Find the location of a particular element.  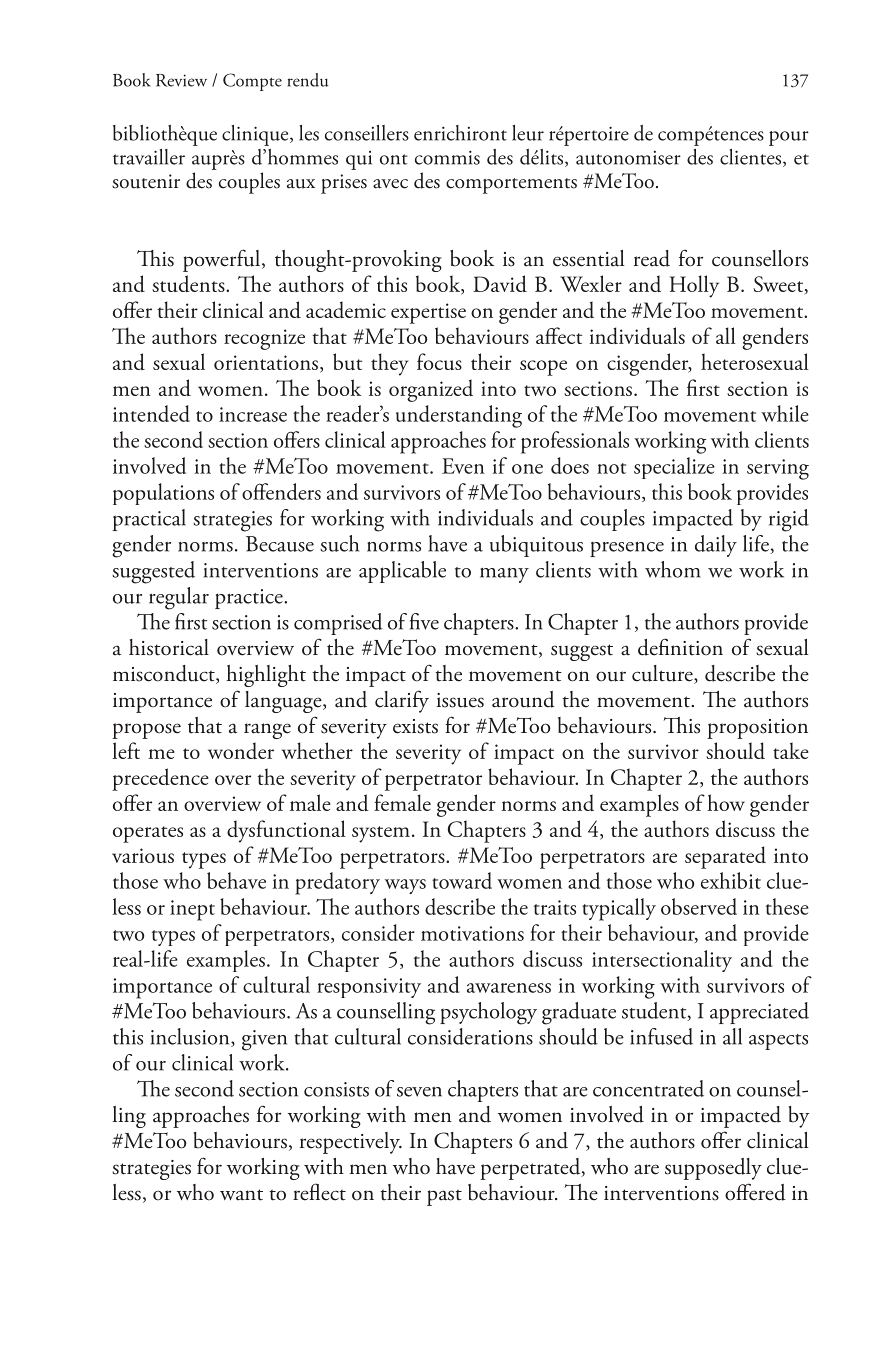

recognize is located at coordinates (264, 339).
